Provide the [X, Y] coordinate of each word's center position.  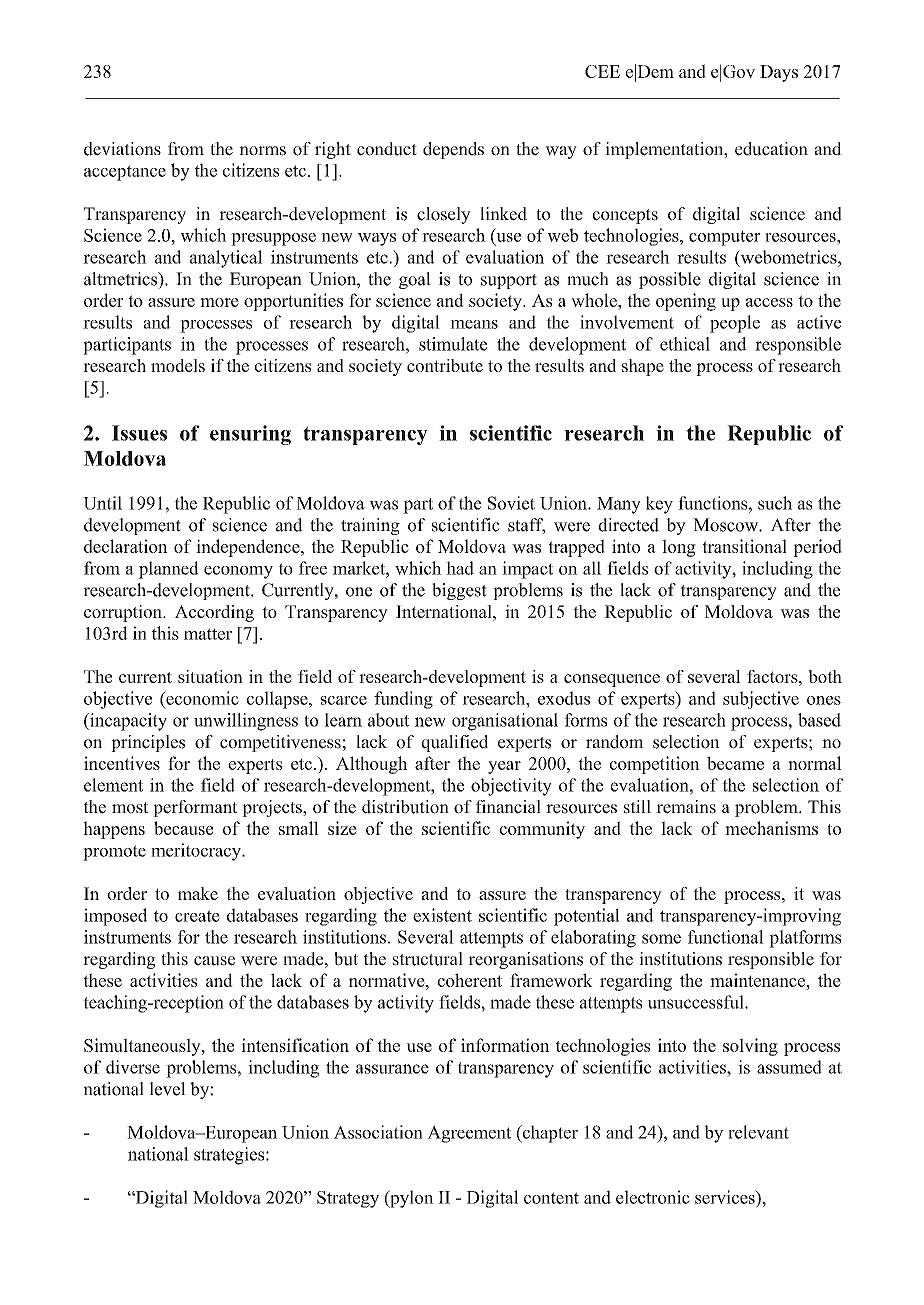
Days [779, 73]
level [167, 1089]
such [775, 503]
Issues [139, 433]
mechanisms [771, 828]
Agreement [469, 1134]
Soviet [511, 503]
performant [195, 808]
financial [508, 807]
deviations [122, 149]
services [726, 1197]
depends [453, 150]
